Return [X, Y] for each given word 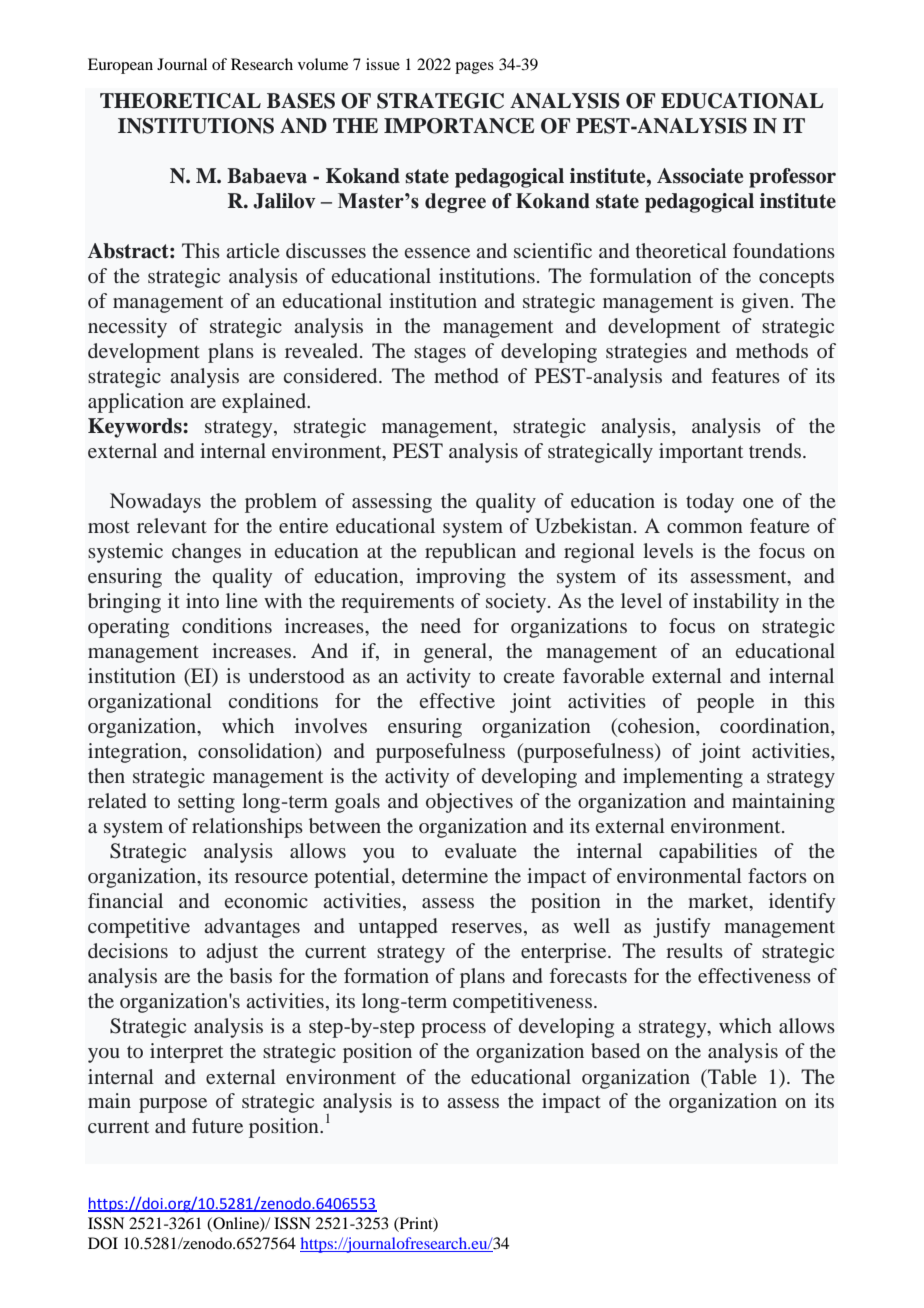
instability [736, 603]
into [202, 600]
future [217, 1125]
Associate [700, 176]
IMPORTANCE [459, 126]
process [453, 1030]
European [120, 66]
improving [461, 578]
